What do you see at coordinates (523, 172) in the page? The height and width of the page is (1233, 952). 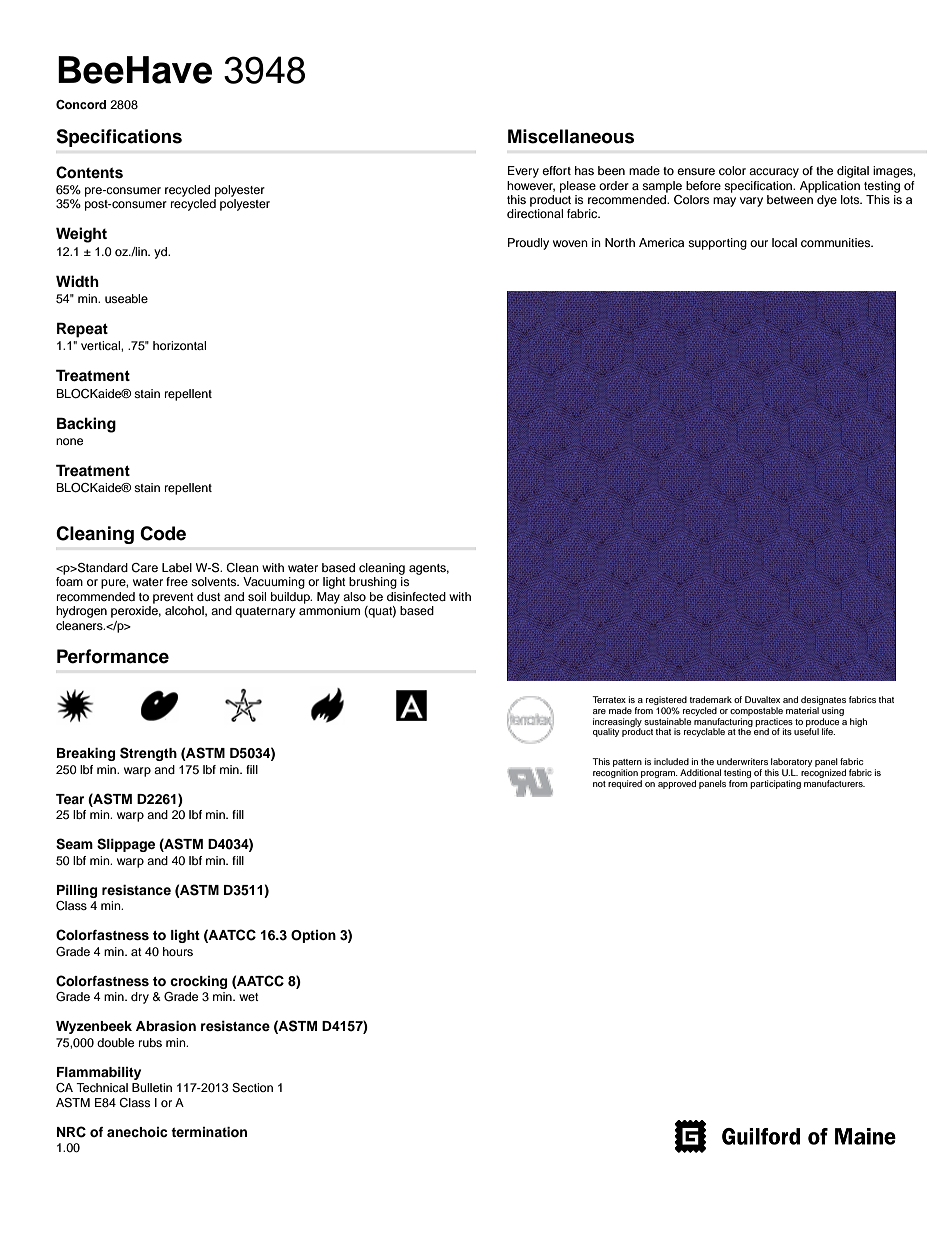 I see `Every` at bounding box center [523, 172].
